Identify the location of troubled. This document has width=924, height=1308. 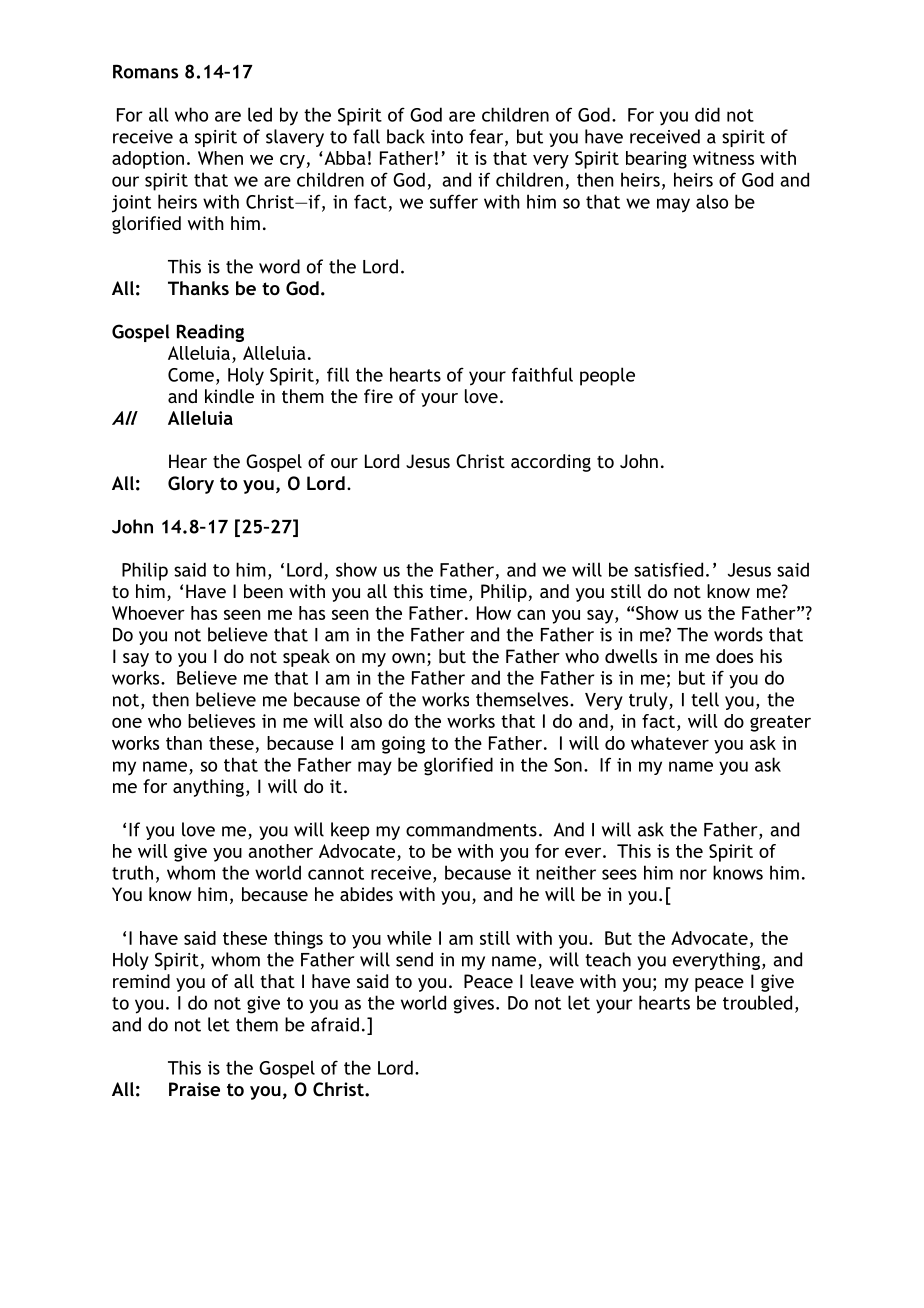
(757, 1002).
